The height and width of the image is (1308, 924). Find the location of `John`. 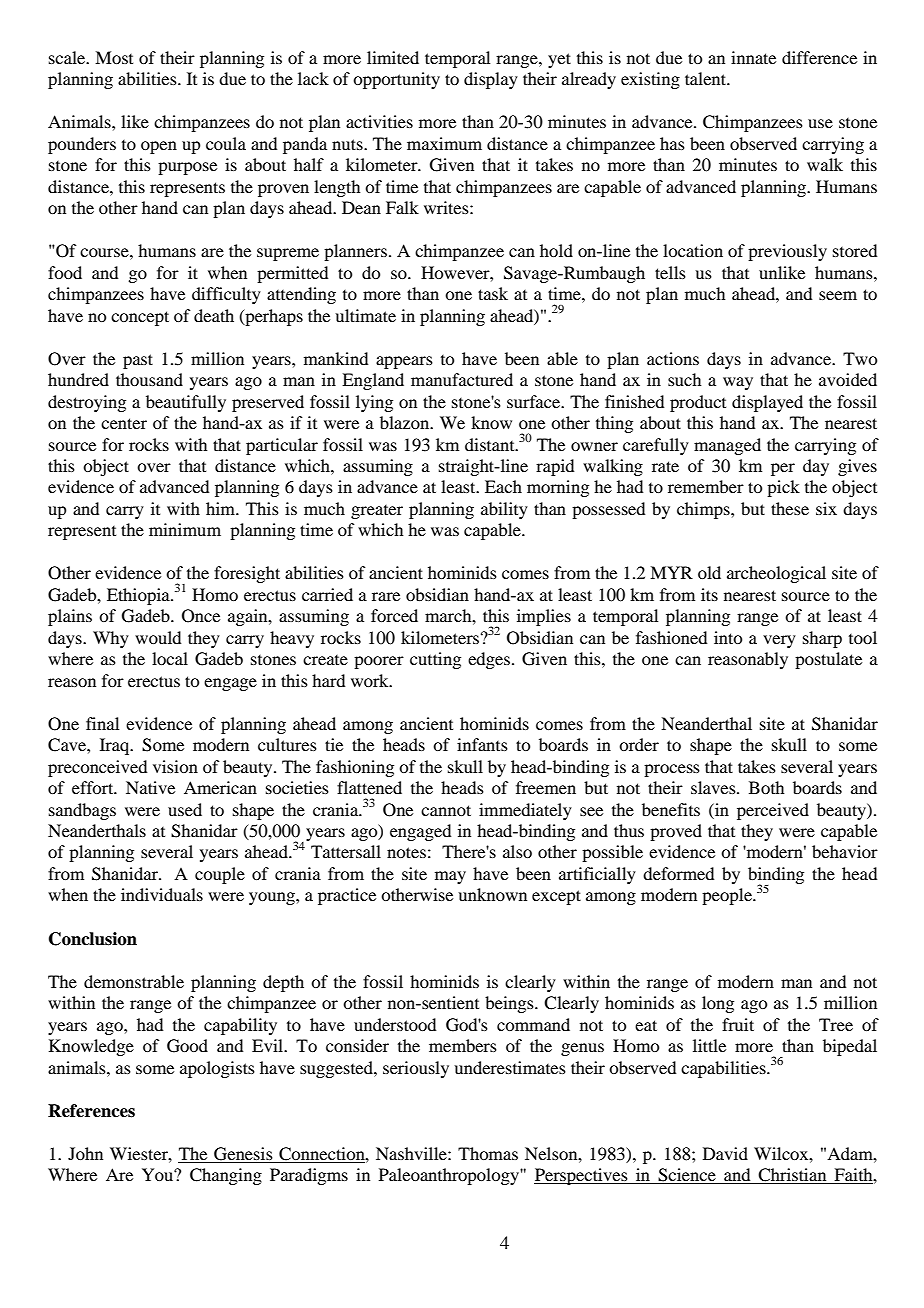

John is located at coordinates (85, 1153).
